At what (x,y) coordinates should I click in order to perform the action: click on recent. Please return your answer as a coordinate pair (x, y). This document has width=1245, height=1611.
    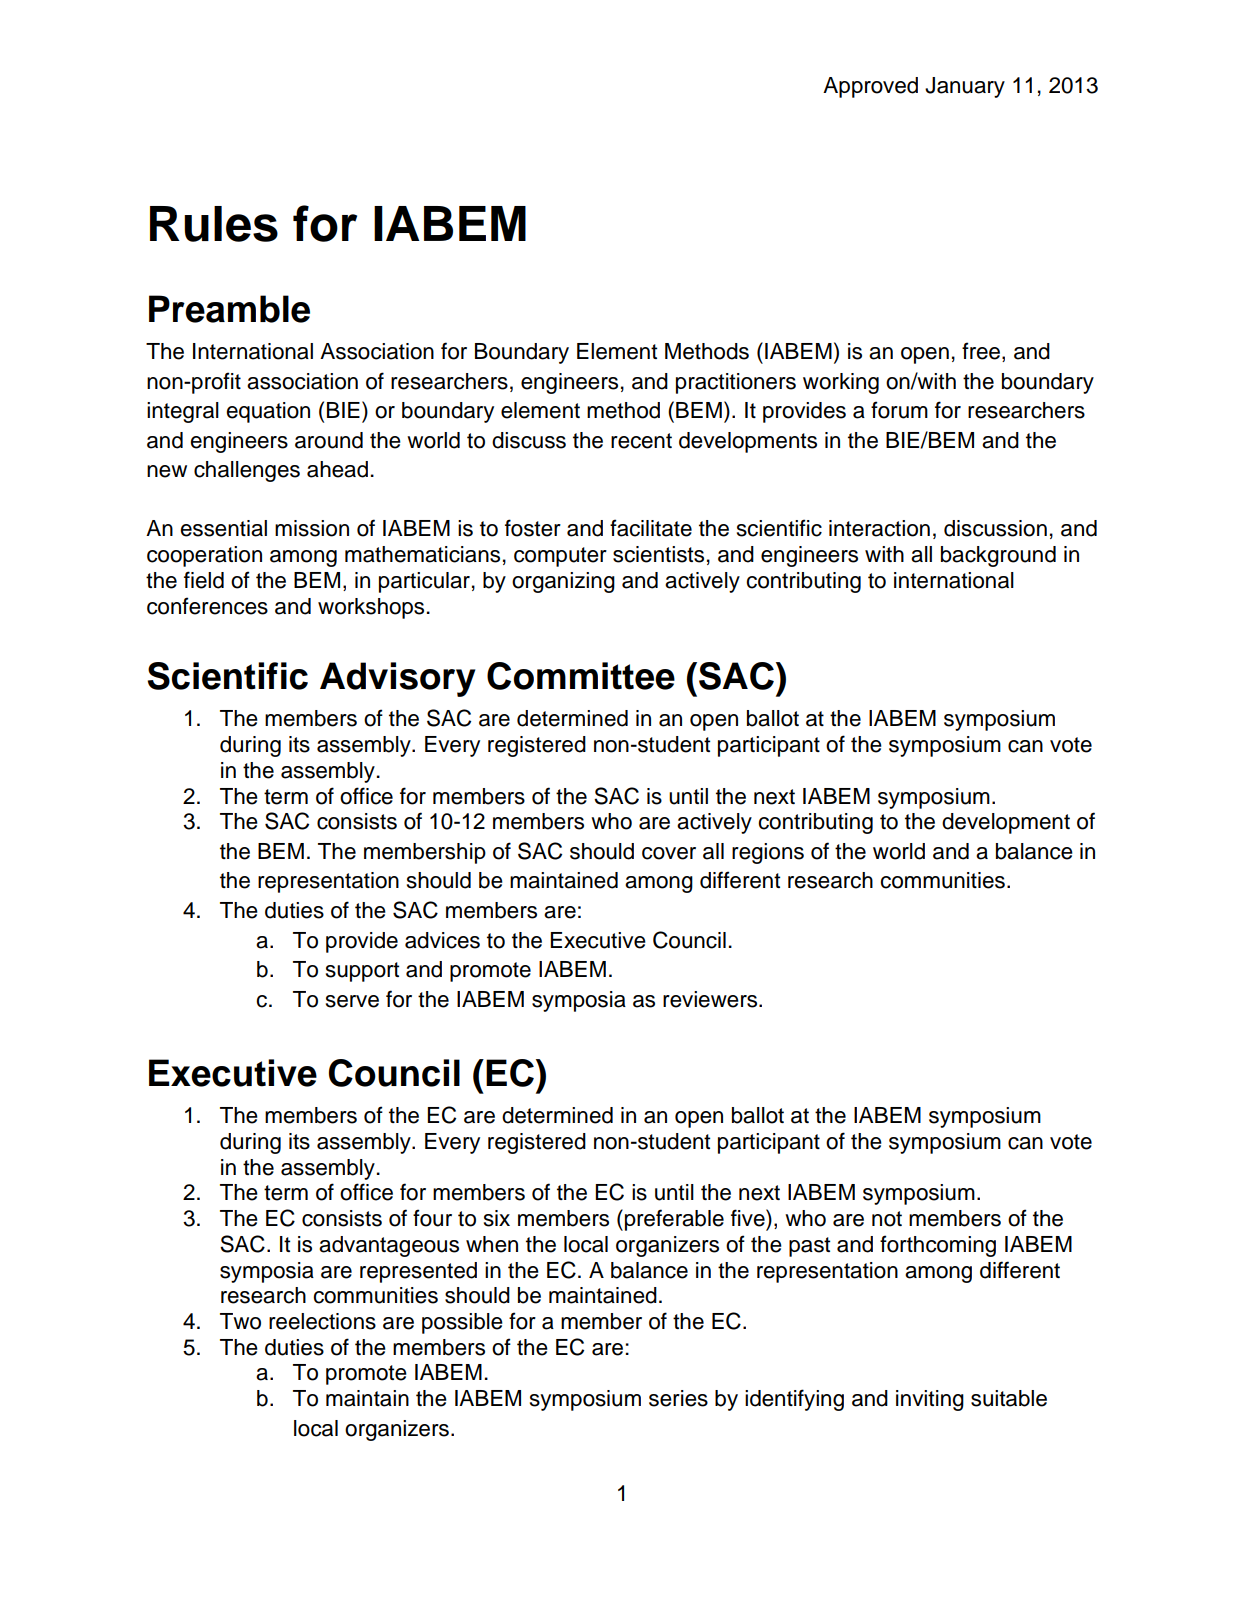
    Looking at the image, I should click on (641, 441).
